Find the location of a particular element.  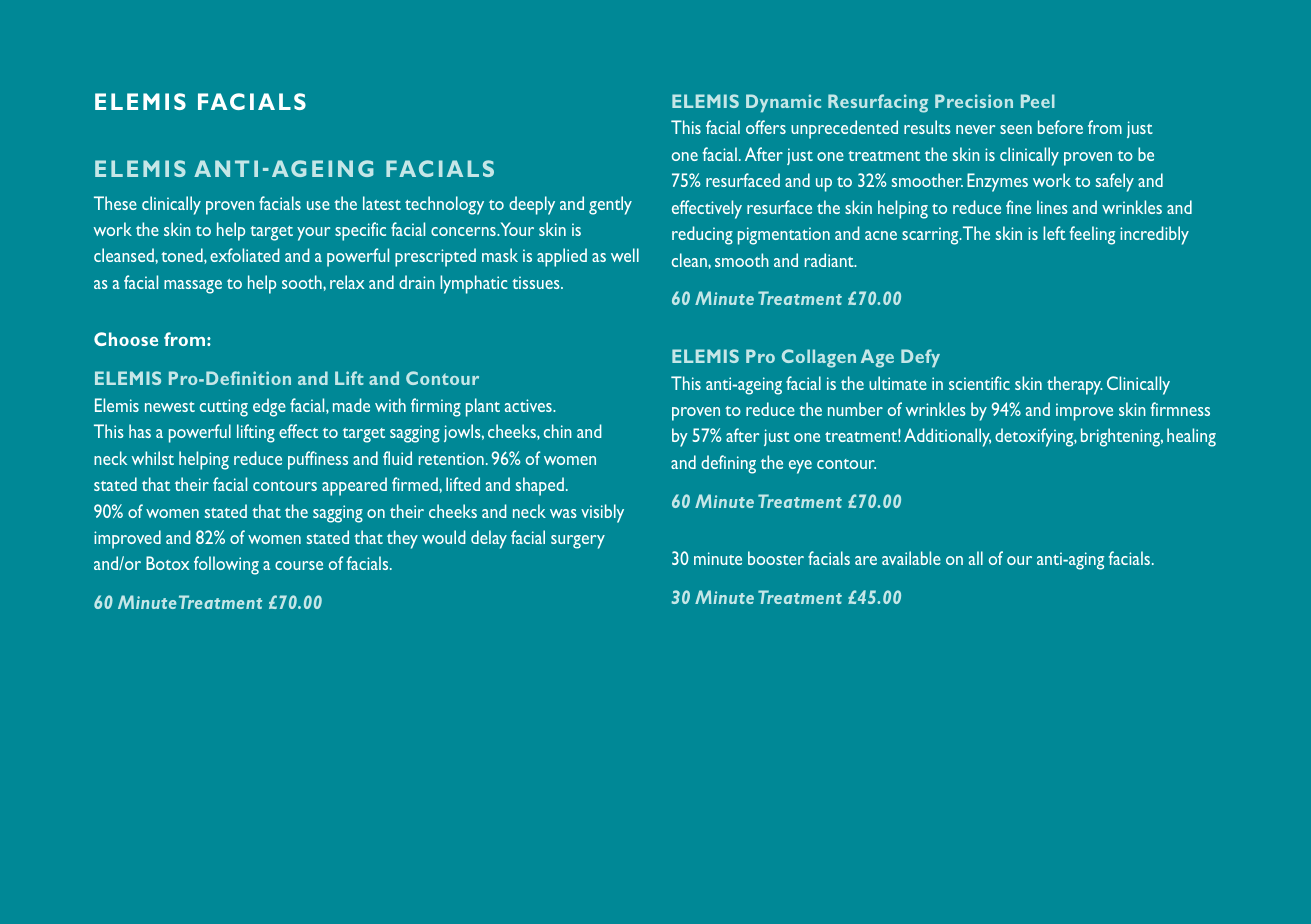

specific is located at coordinates (360, 231).
